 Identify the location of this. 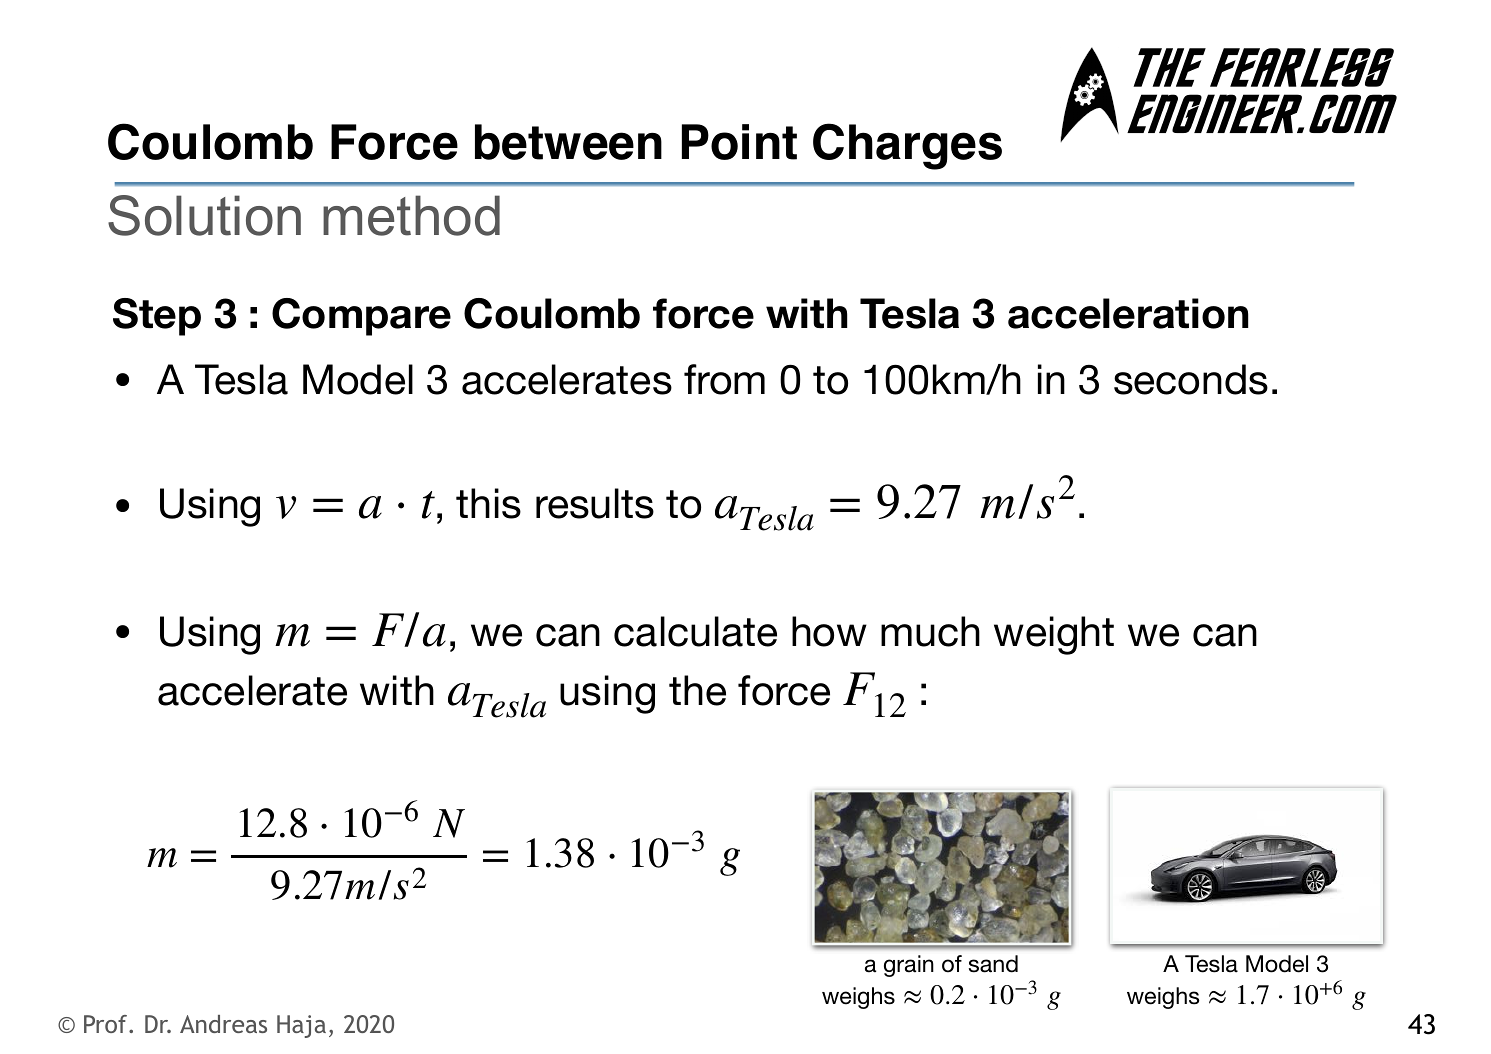
(488, 503).
